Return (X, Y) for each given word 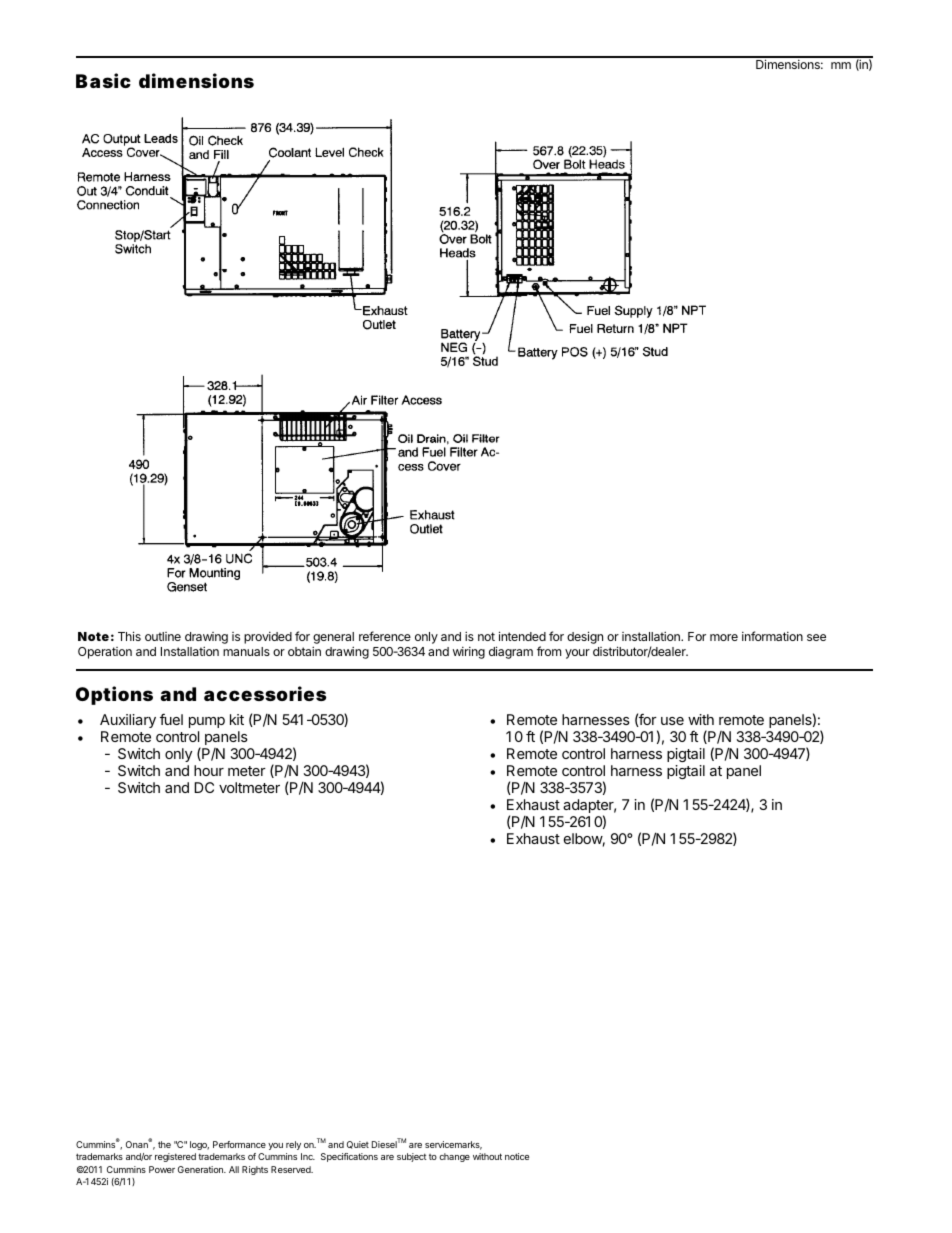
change (454, 1157)
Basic (103, 80)
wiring (469, 653)
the (164, 1144)
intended (522, 636)
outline (163, 636)
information (772, 636)
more (724, 637)
